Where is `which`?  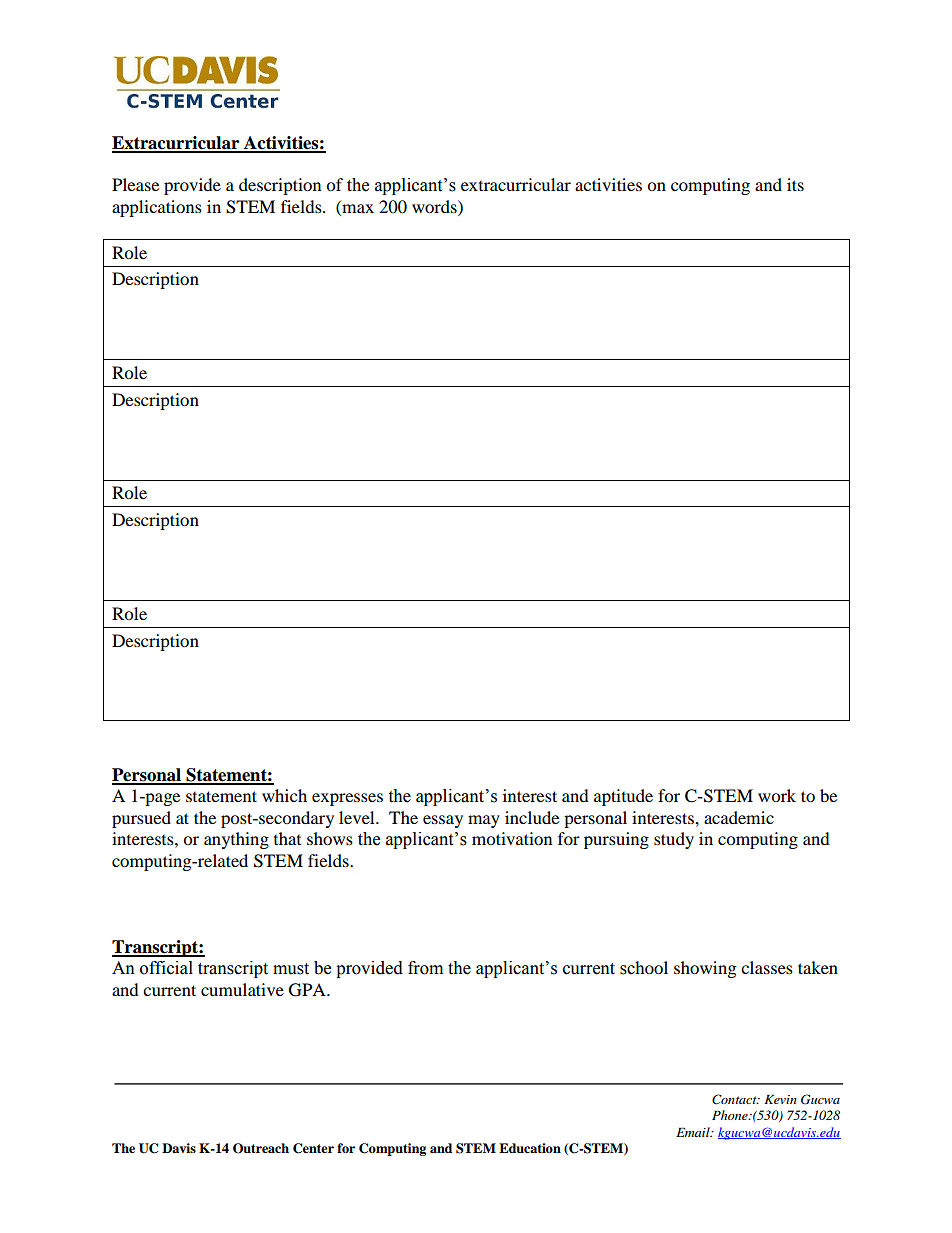 which is located at coordinates (284, 795).
